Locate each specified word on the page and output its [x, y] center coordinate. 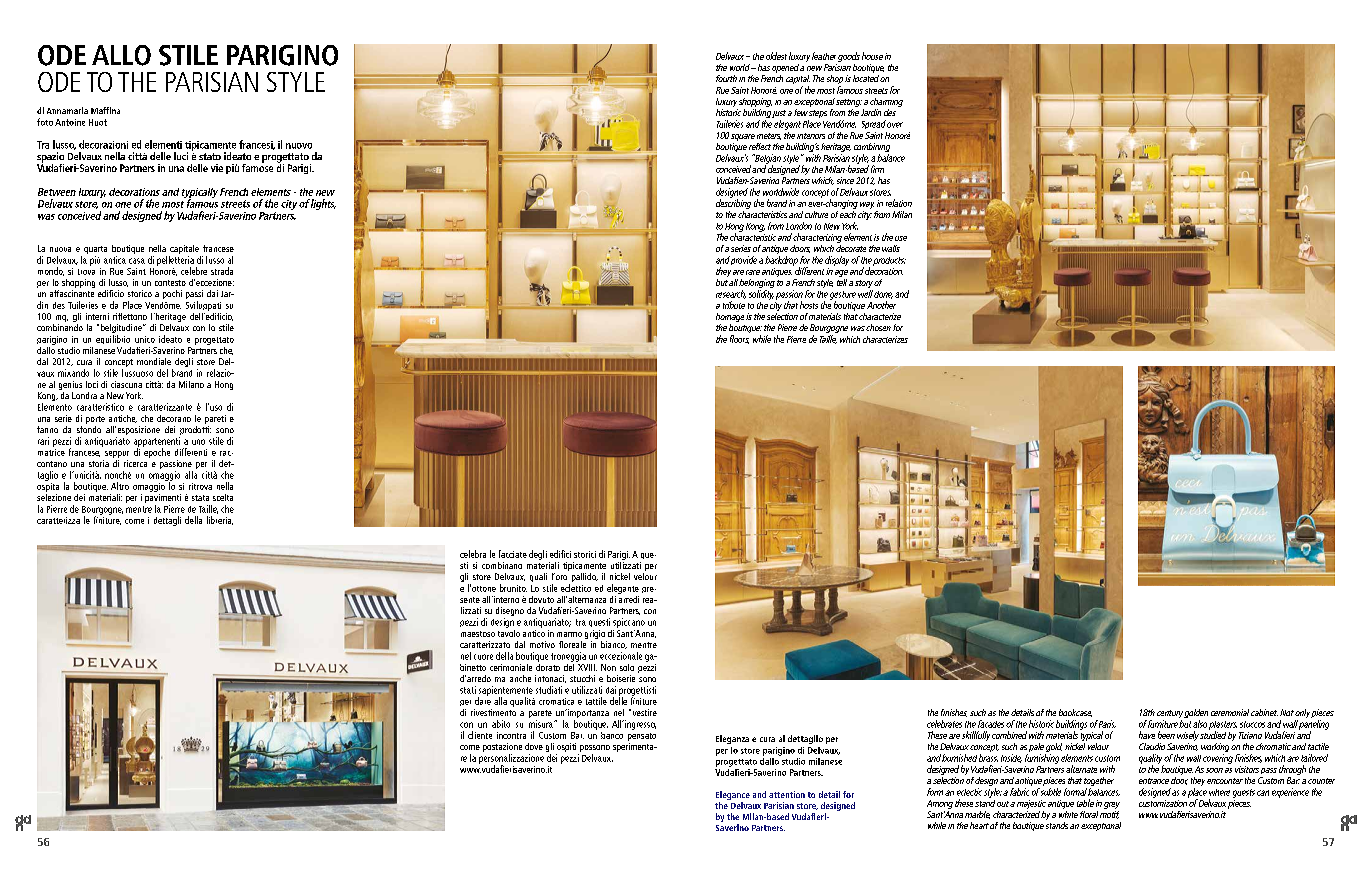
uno [198, 442]
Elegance [733, 795]
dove [534, 746]
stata [200, 498]
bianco [614, 645]
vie [217, 168]
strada [222, 271]
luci [181, 156]
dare [483, 700]
